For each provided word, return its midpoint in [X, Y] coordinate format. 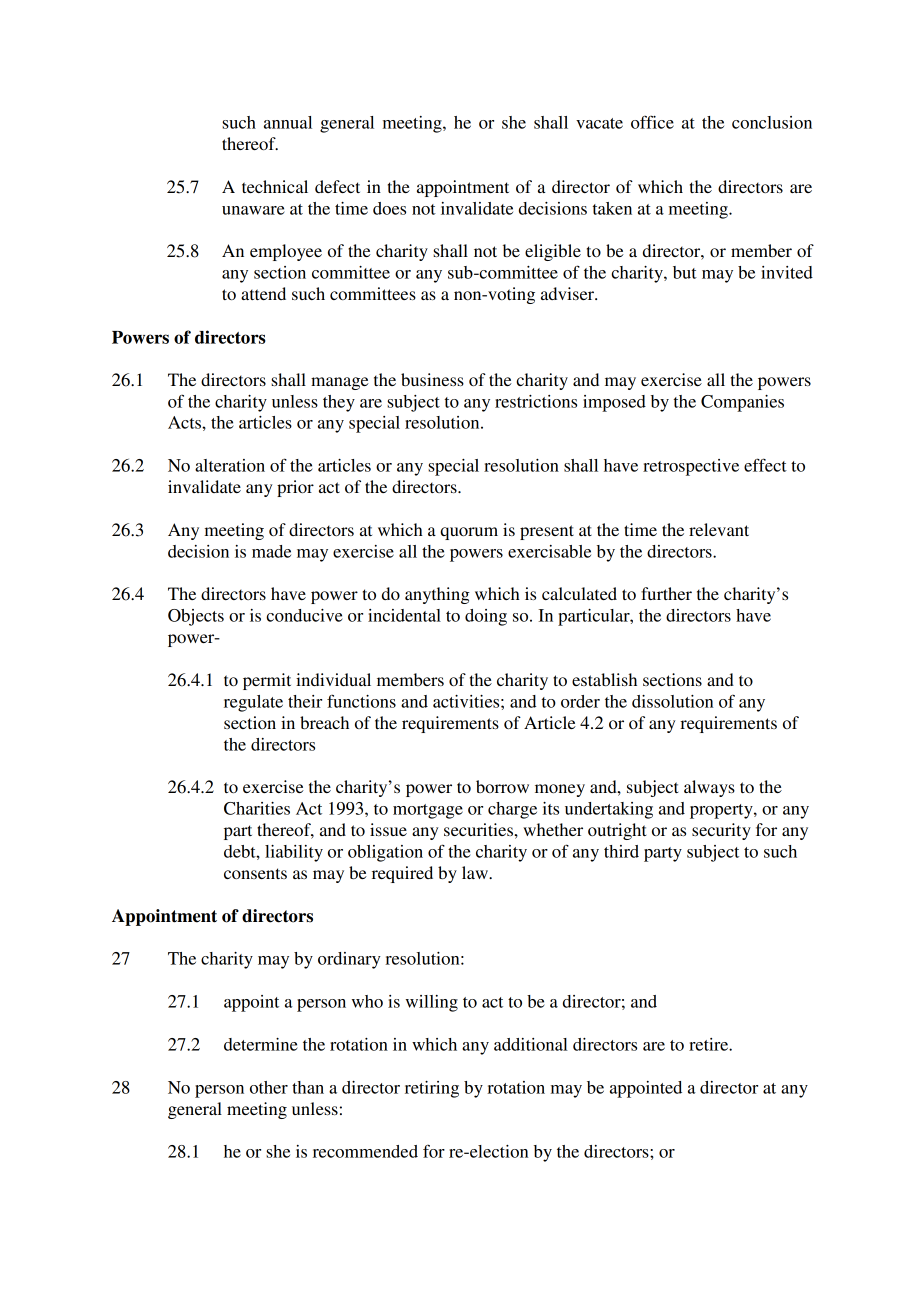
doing [486, 617]
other [269, 1087]
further [666, 593]
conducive [304, 615]
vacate [599, 123]
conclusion [772, 122]
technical [275, 186]
